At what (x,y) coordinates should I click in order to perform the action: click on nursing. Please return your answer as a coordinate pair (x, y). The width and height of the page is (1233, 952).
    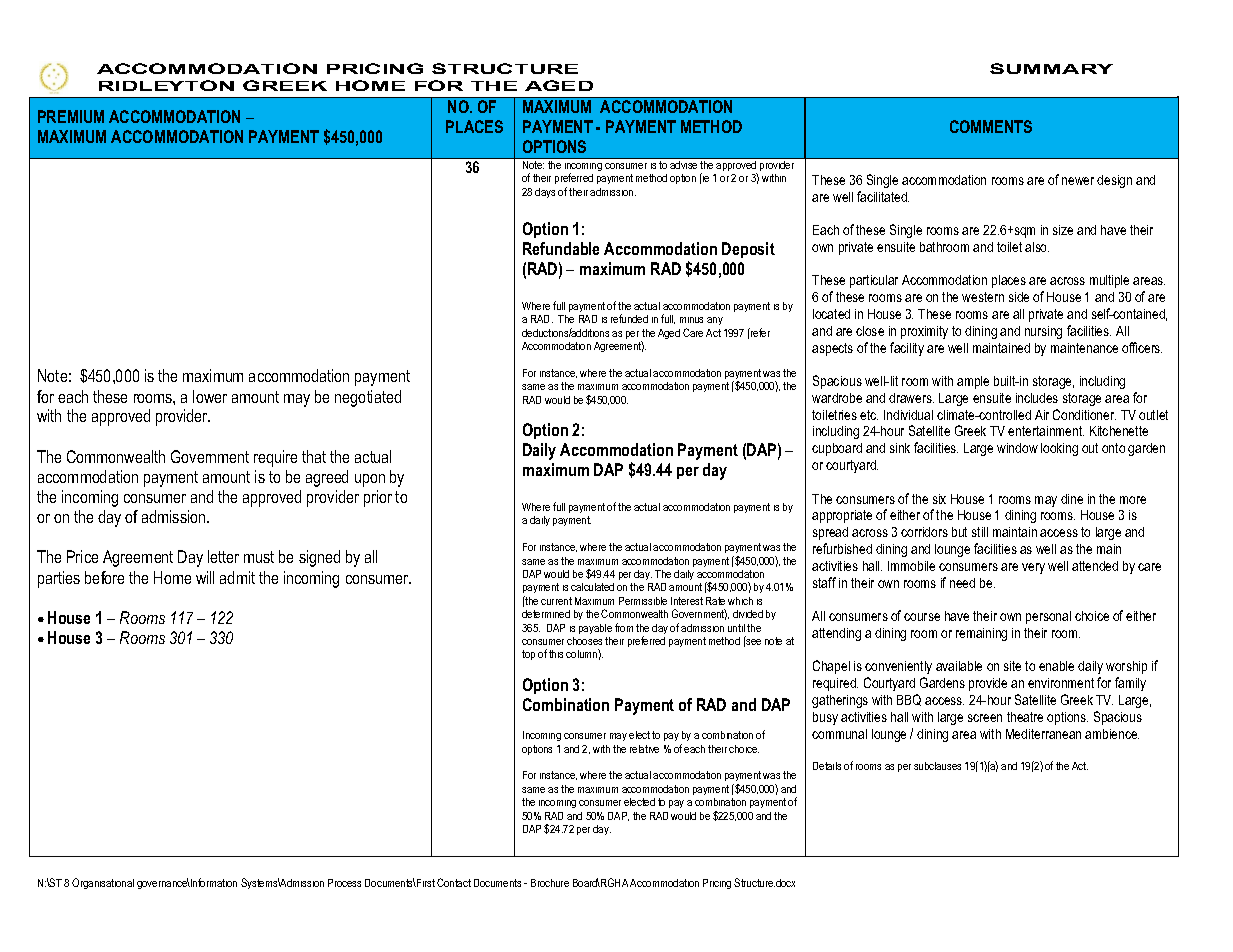
    Looking at the image, I should click on (1043, 332).
